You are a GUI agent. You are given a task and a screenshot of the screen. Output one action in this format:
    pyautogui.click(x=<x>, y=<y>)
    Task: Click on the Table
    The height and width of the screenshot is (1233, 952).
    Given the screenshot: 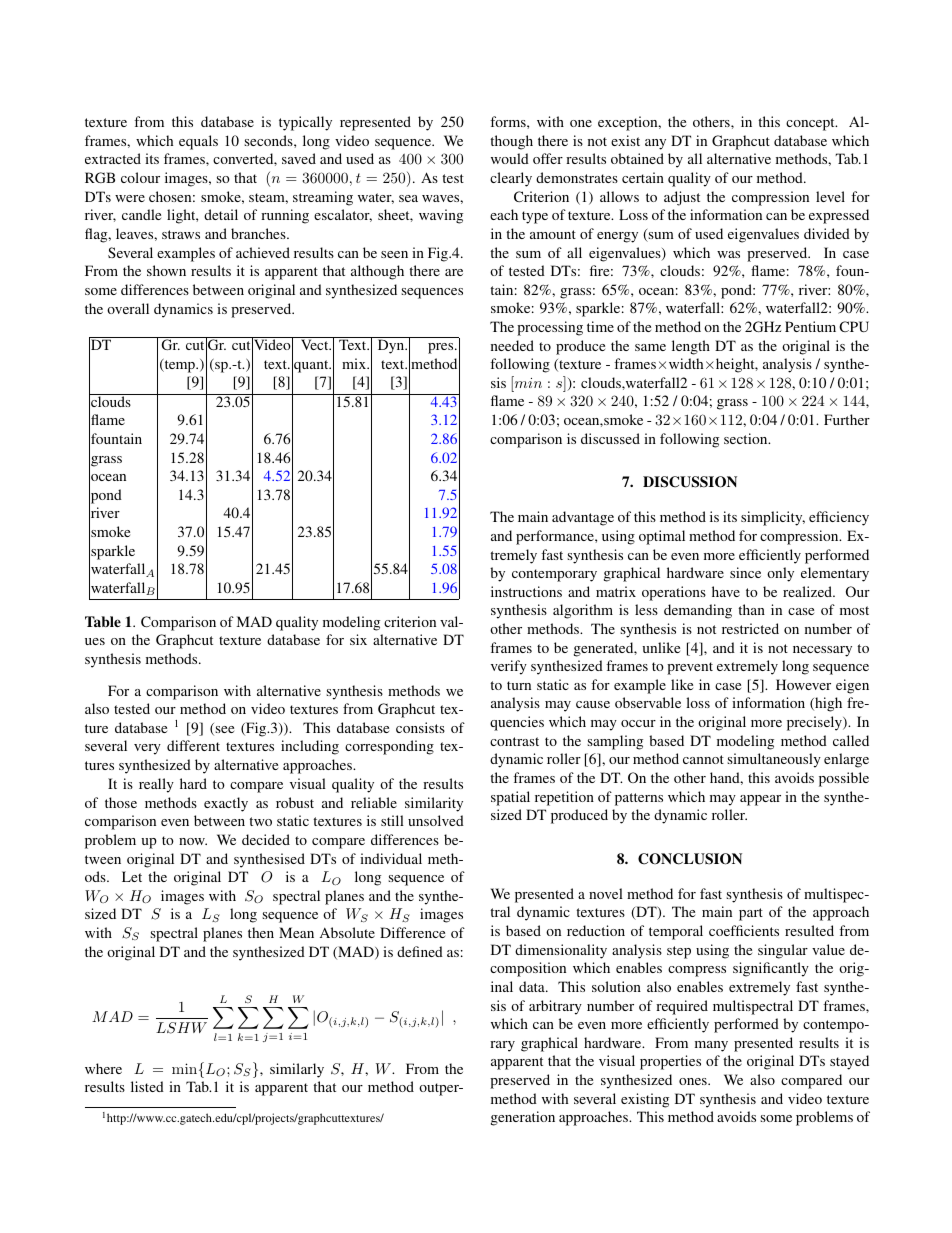 What is the action you would take?
    pyautogui.click(x=103, y=621)
